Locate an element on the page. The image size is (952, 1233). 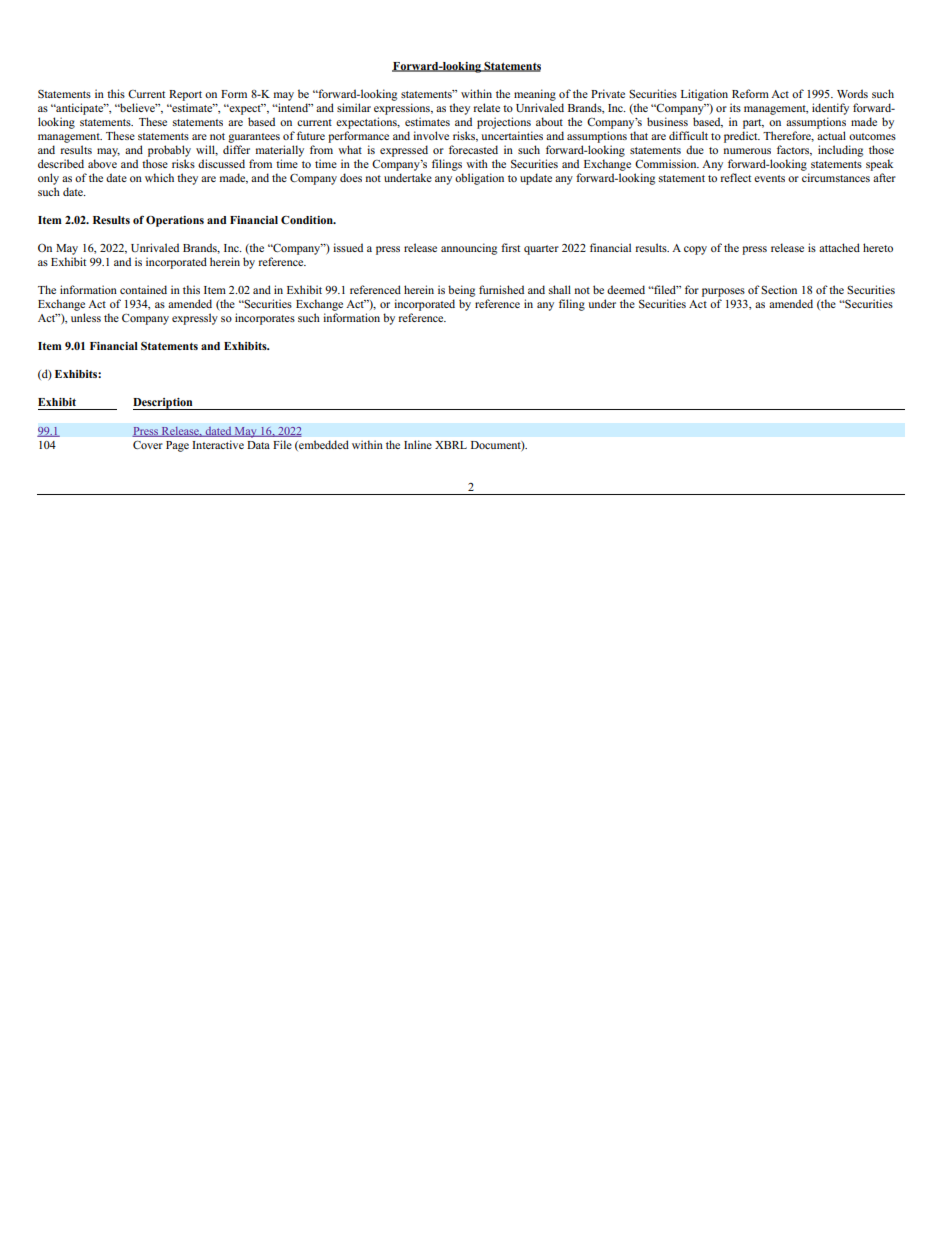
Section is located at coordinates (779, 289).
